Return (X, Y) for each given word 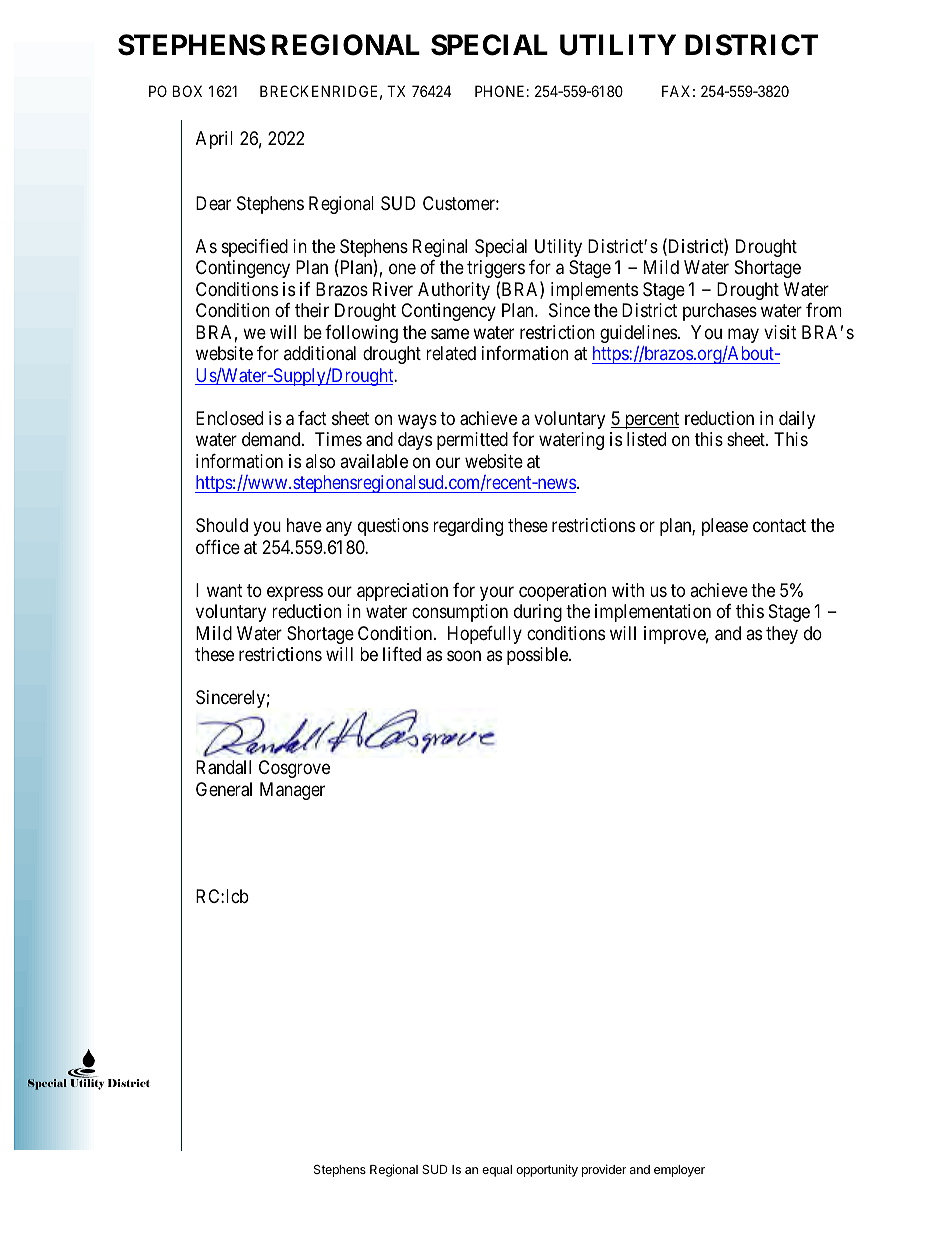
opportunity (547, 1170)
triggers (496, 269)
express (295, 593)
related (451, 353)
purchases (720, 312)
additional (320, 353)
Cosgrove (294, 769)
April (214, 140)
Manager (292, 791)
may (743, 335)
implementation (653, 613)
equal (497, 1171)
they (782, 635)
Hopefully (485, 635)
